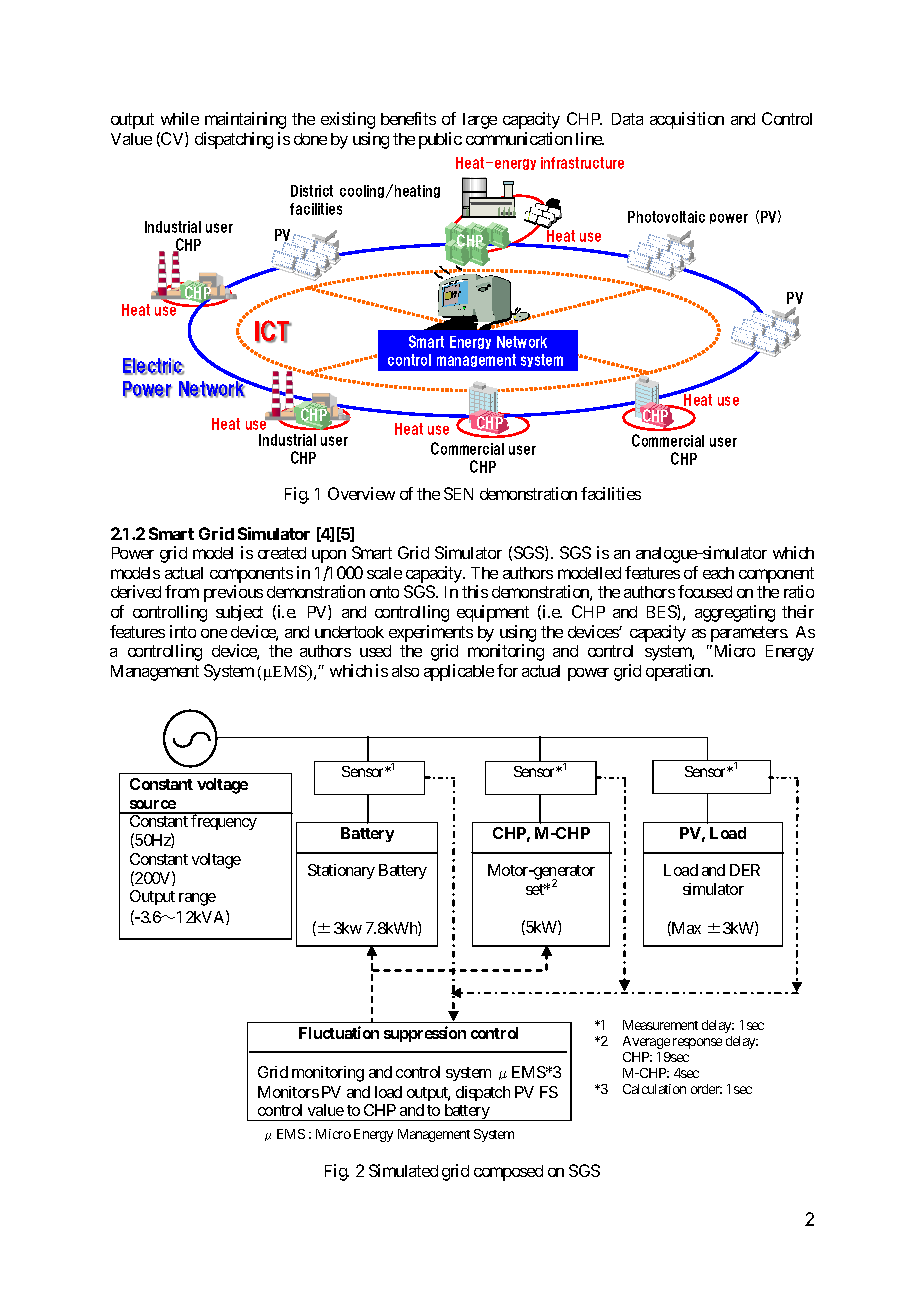 The image size is (924, 1308). I want to click on composed, so click(508, 1173).
